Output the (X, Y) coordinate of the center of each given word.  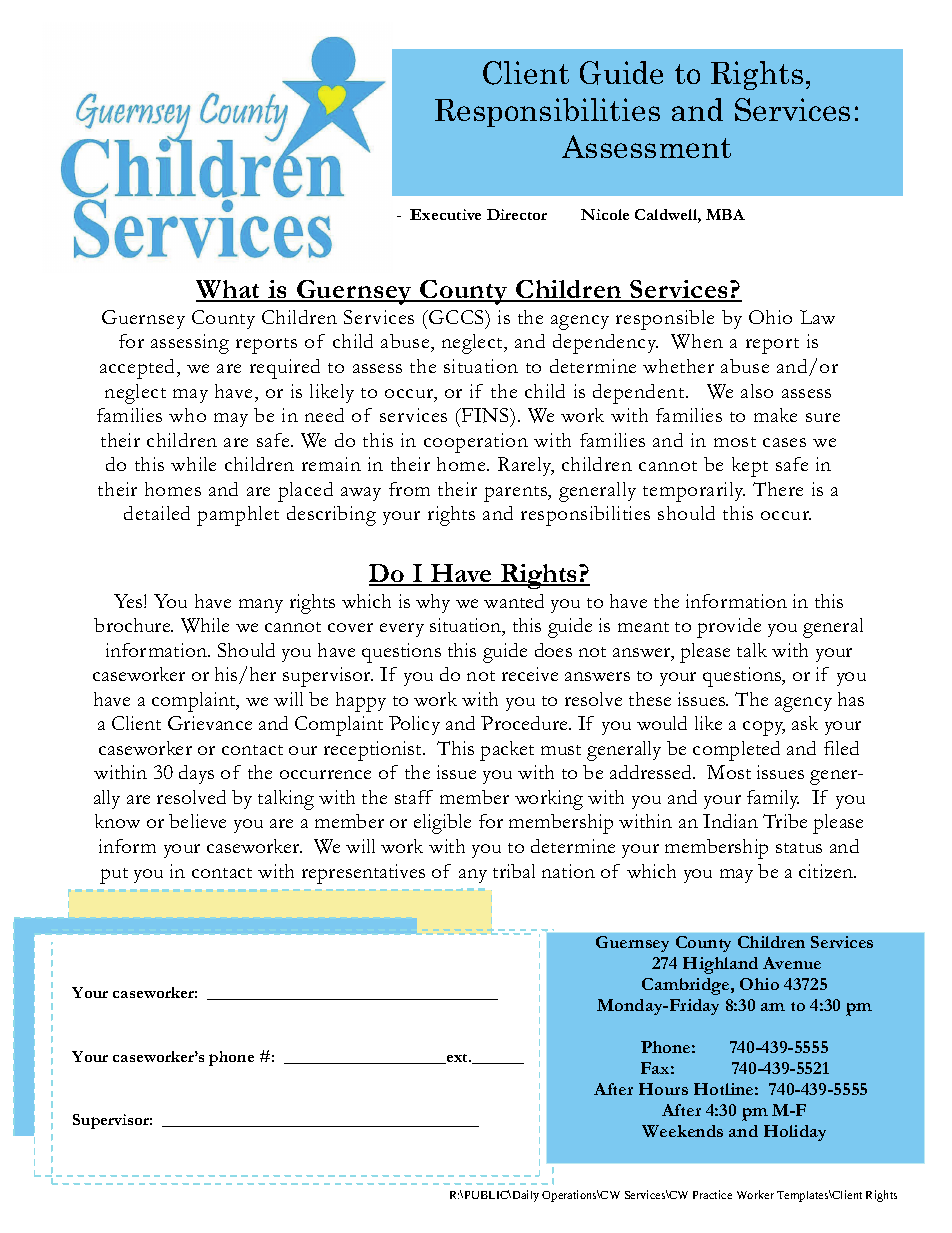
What (229, 290)
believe (197, 821)
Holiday (795, 1133)
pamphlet (238, 516)
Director (517, 214)
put (114, 876)
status (799, 848)
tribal (514, 871)
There (778, 489)
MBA (725, 214)
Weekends (682, 1131)
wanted (514, 601)
